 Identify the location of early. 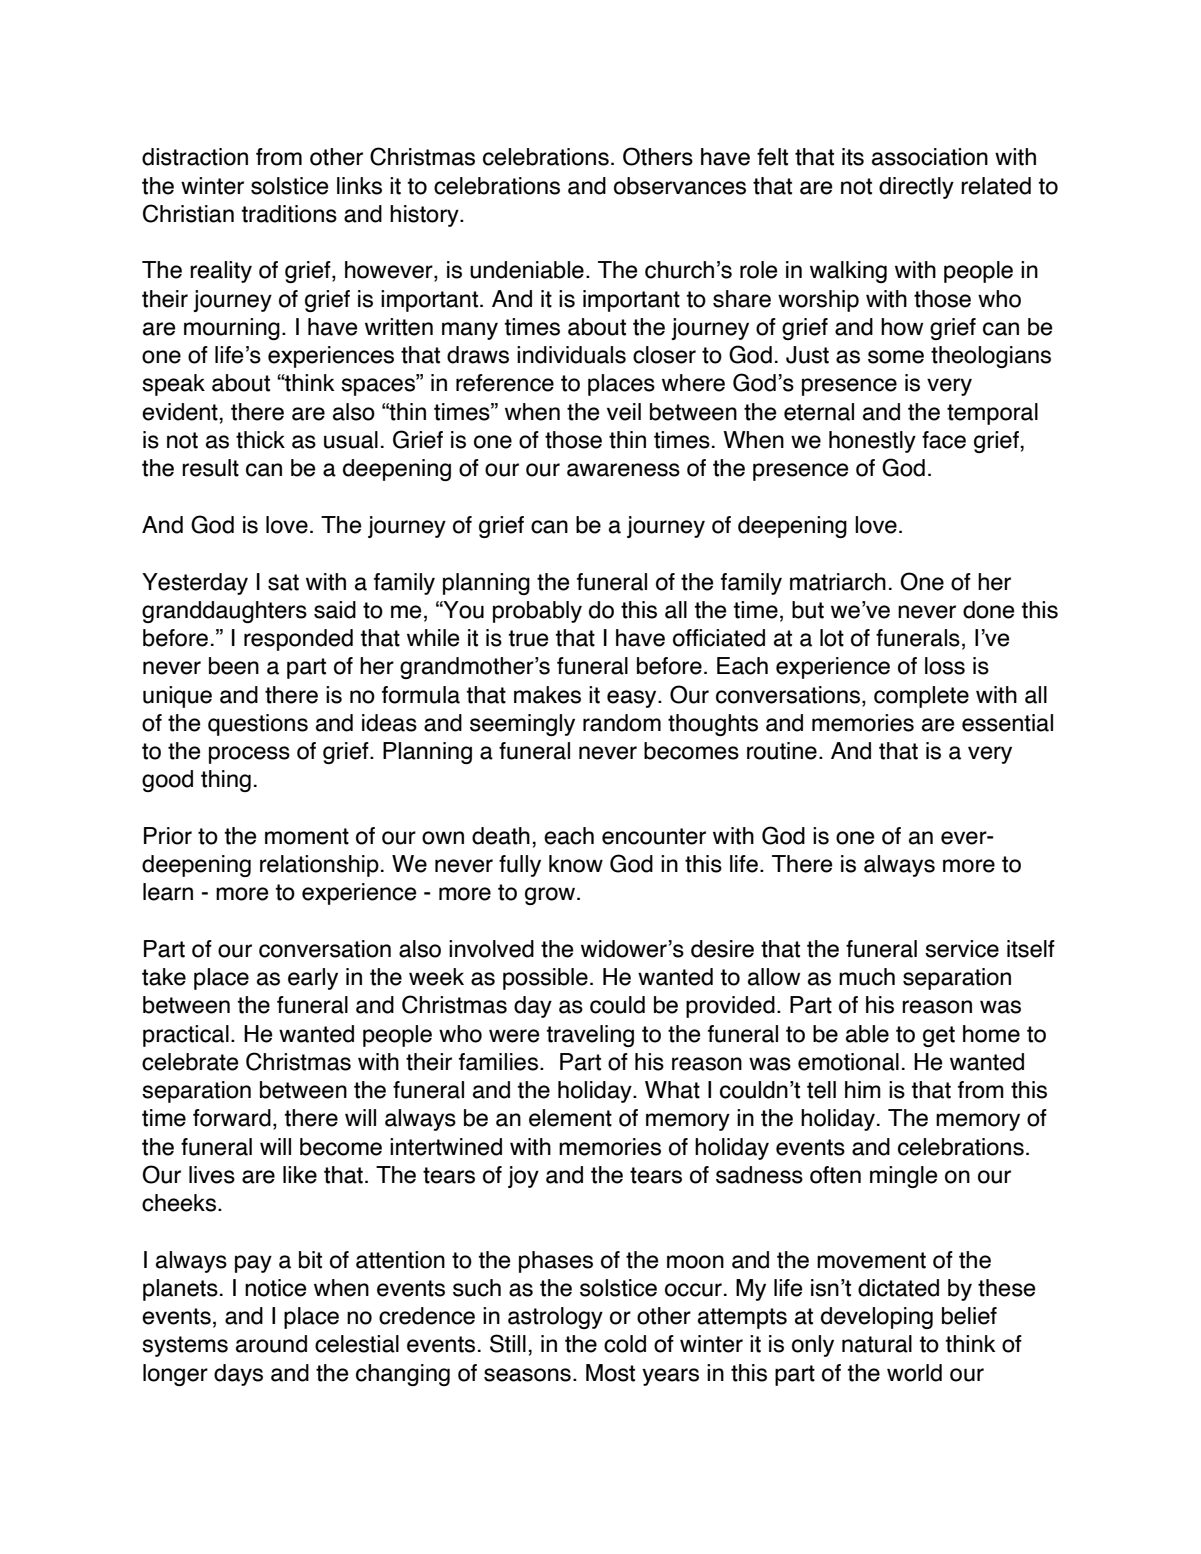
(313, 979).
